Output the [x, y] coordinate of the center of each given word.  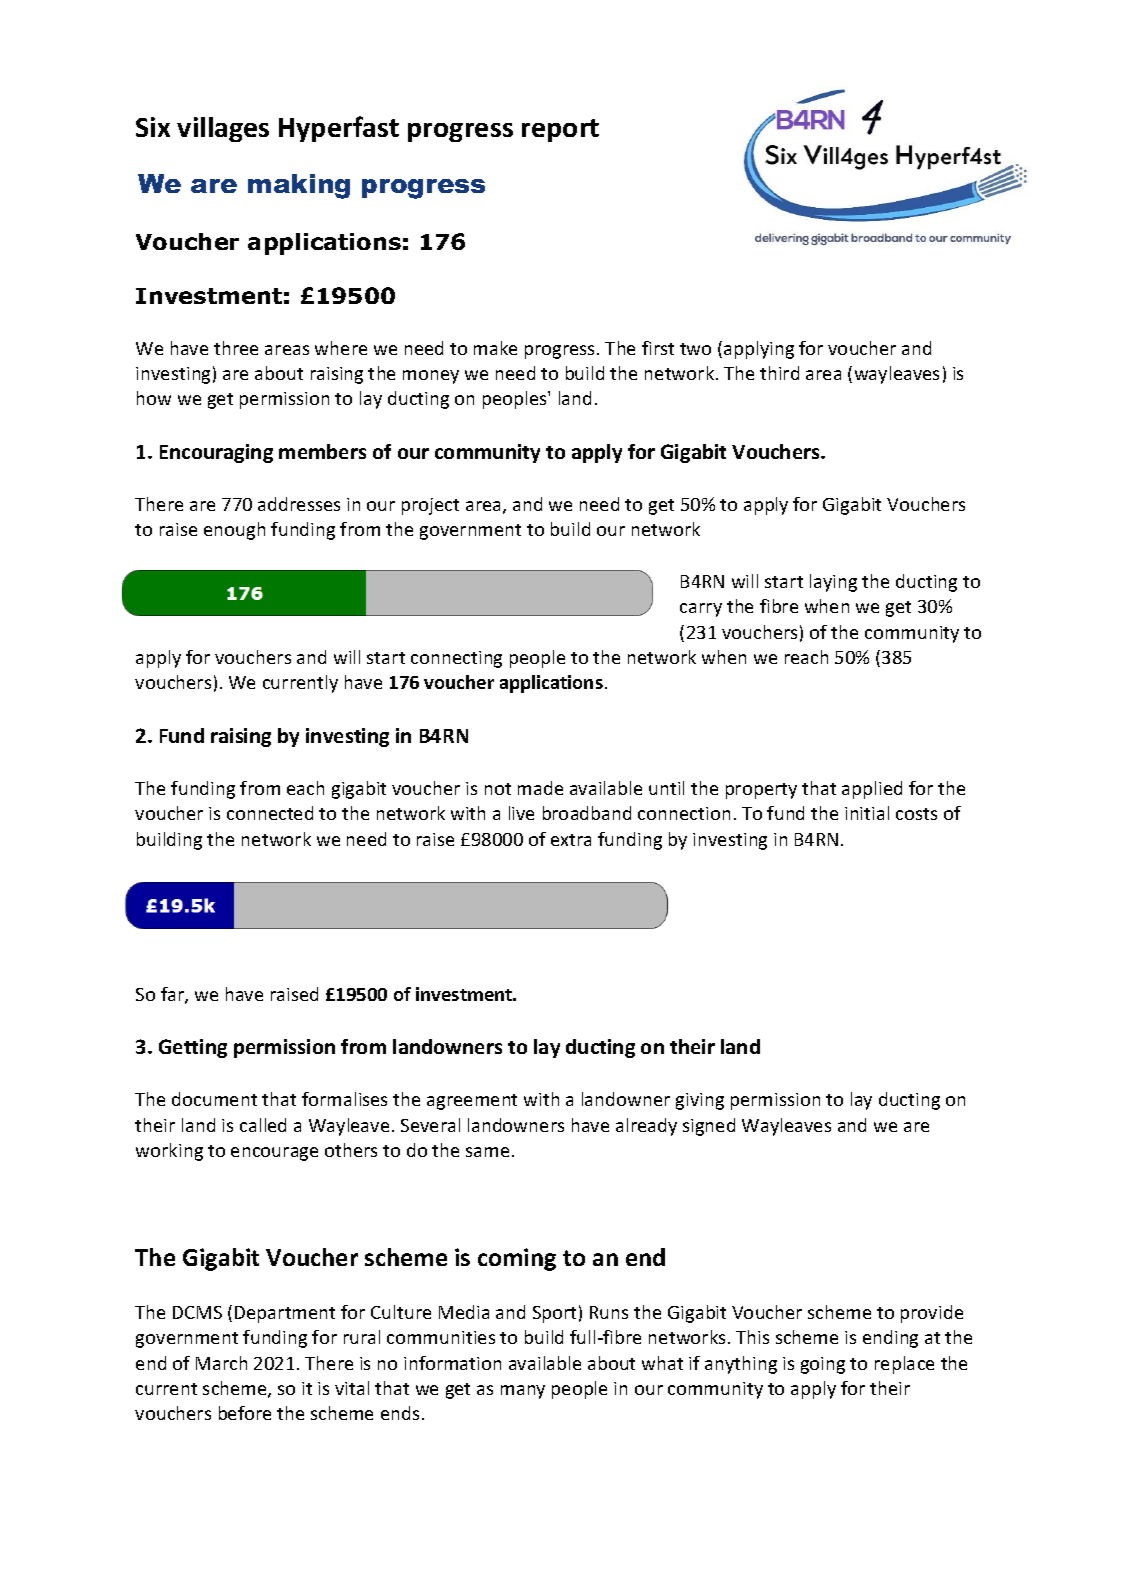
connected [270, 813]
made [540, 788]
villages [223, 129]
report [560, 130]
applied [872, 790]
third [779, 373]
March [221, 1363]
